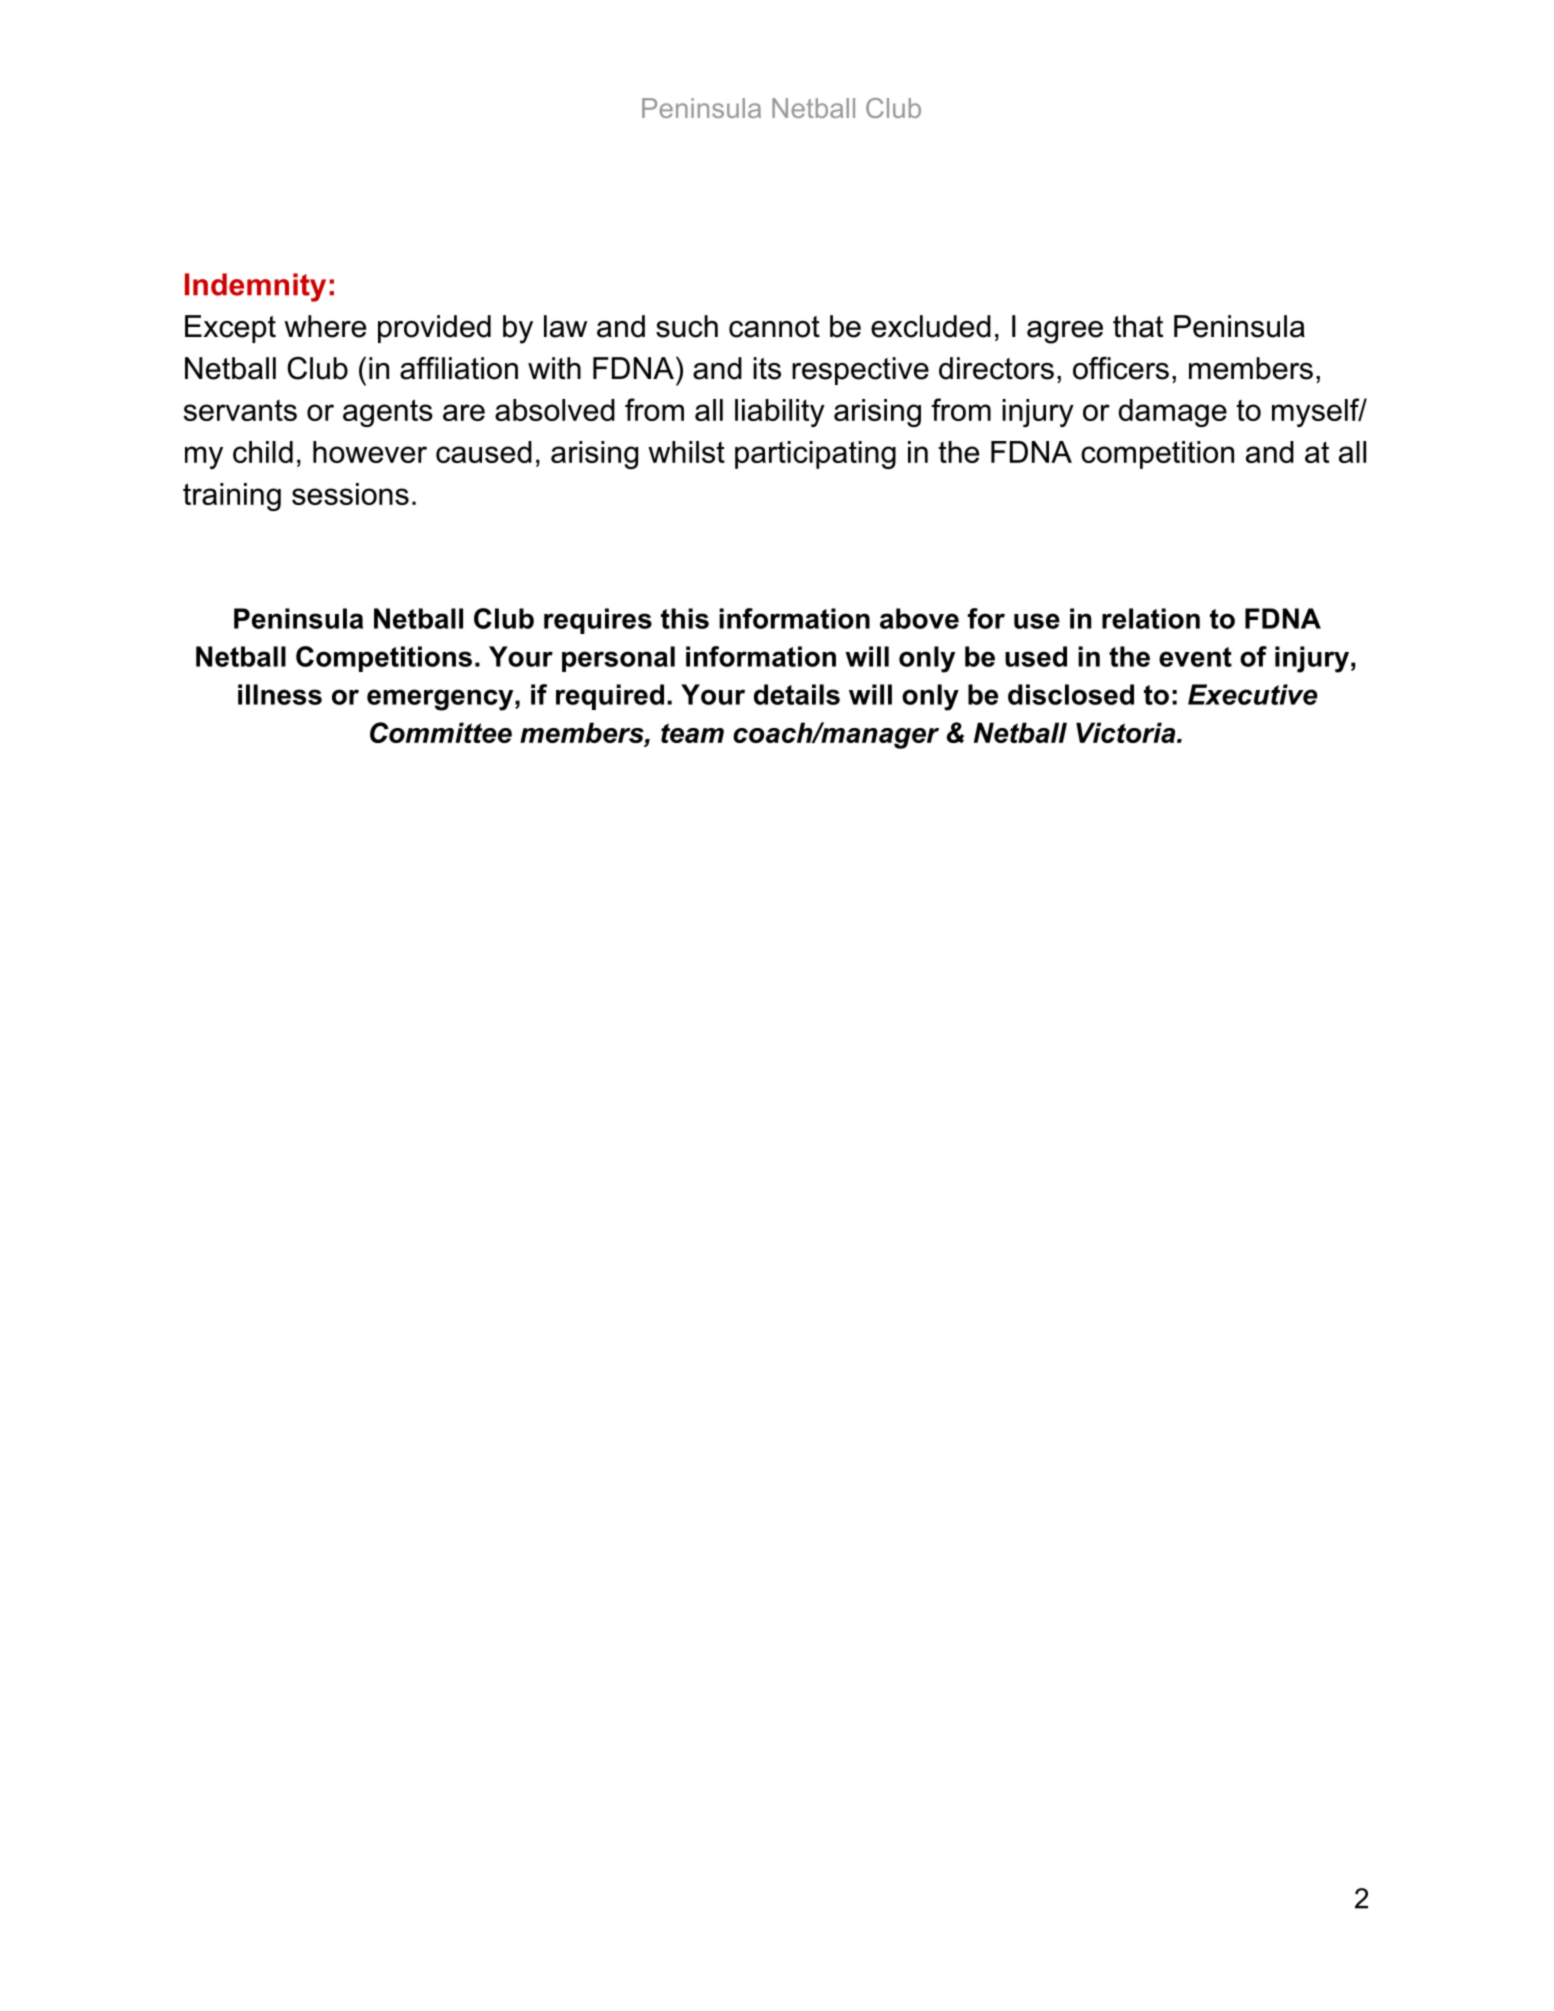 The width and height of the image is (1554, 2011). Describe the element at coordinates (774, 327) in the image. I see `cannot` at that location.
